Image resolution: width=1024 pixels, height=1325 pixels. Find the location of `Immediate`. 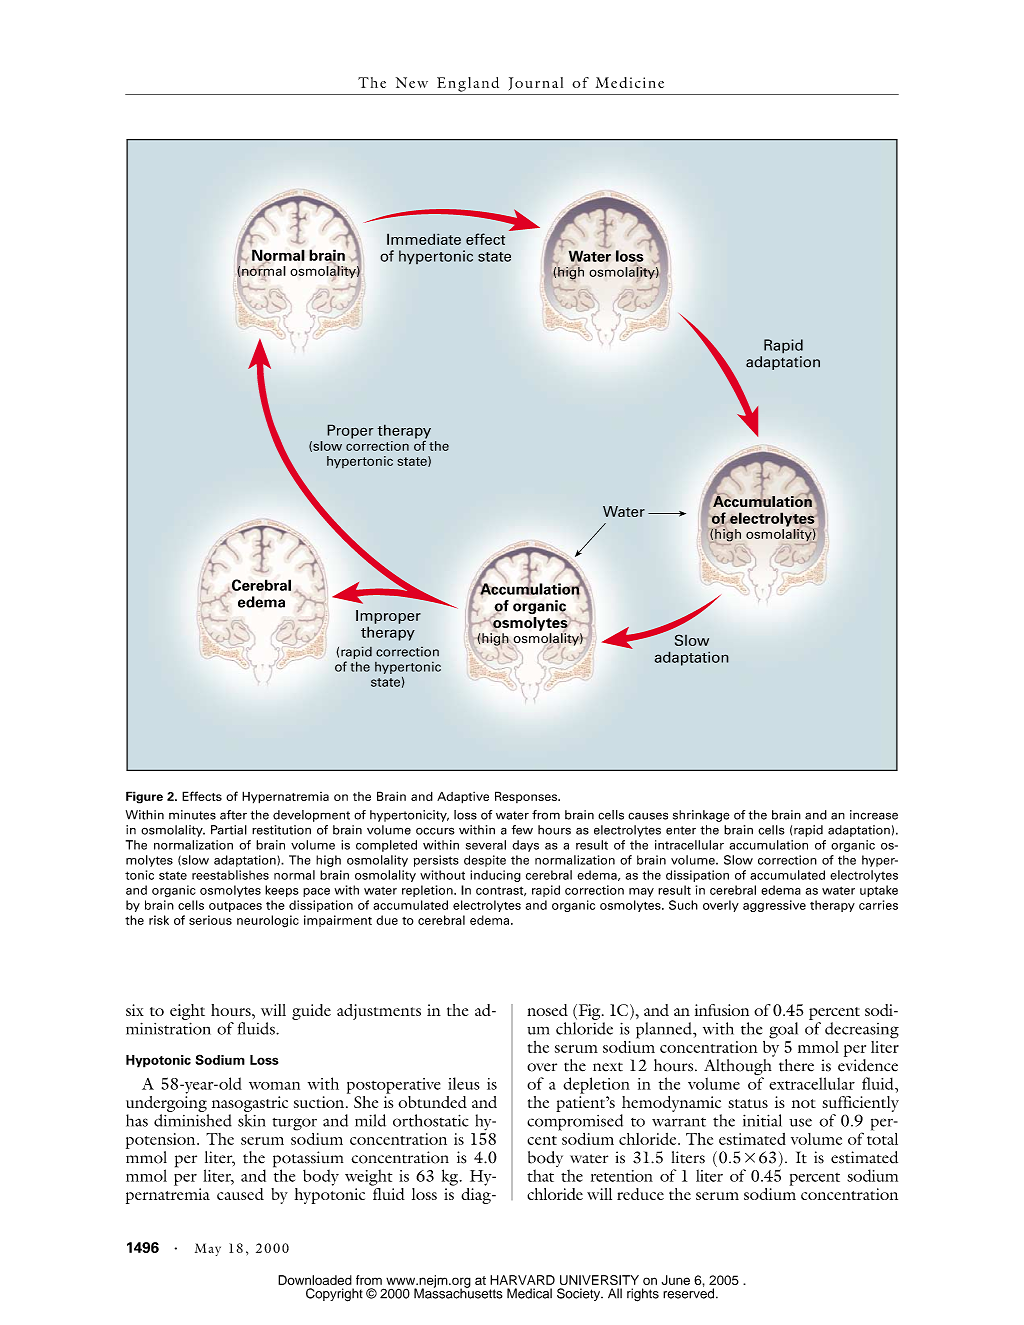

Immediate is located at coordinates (424, 239).
